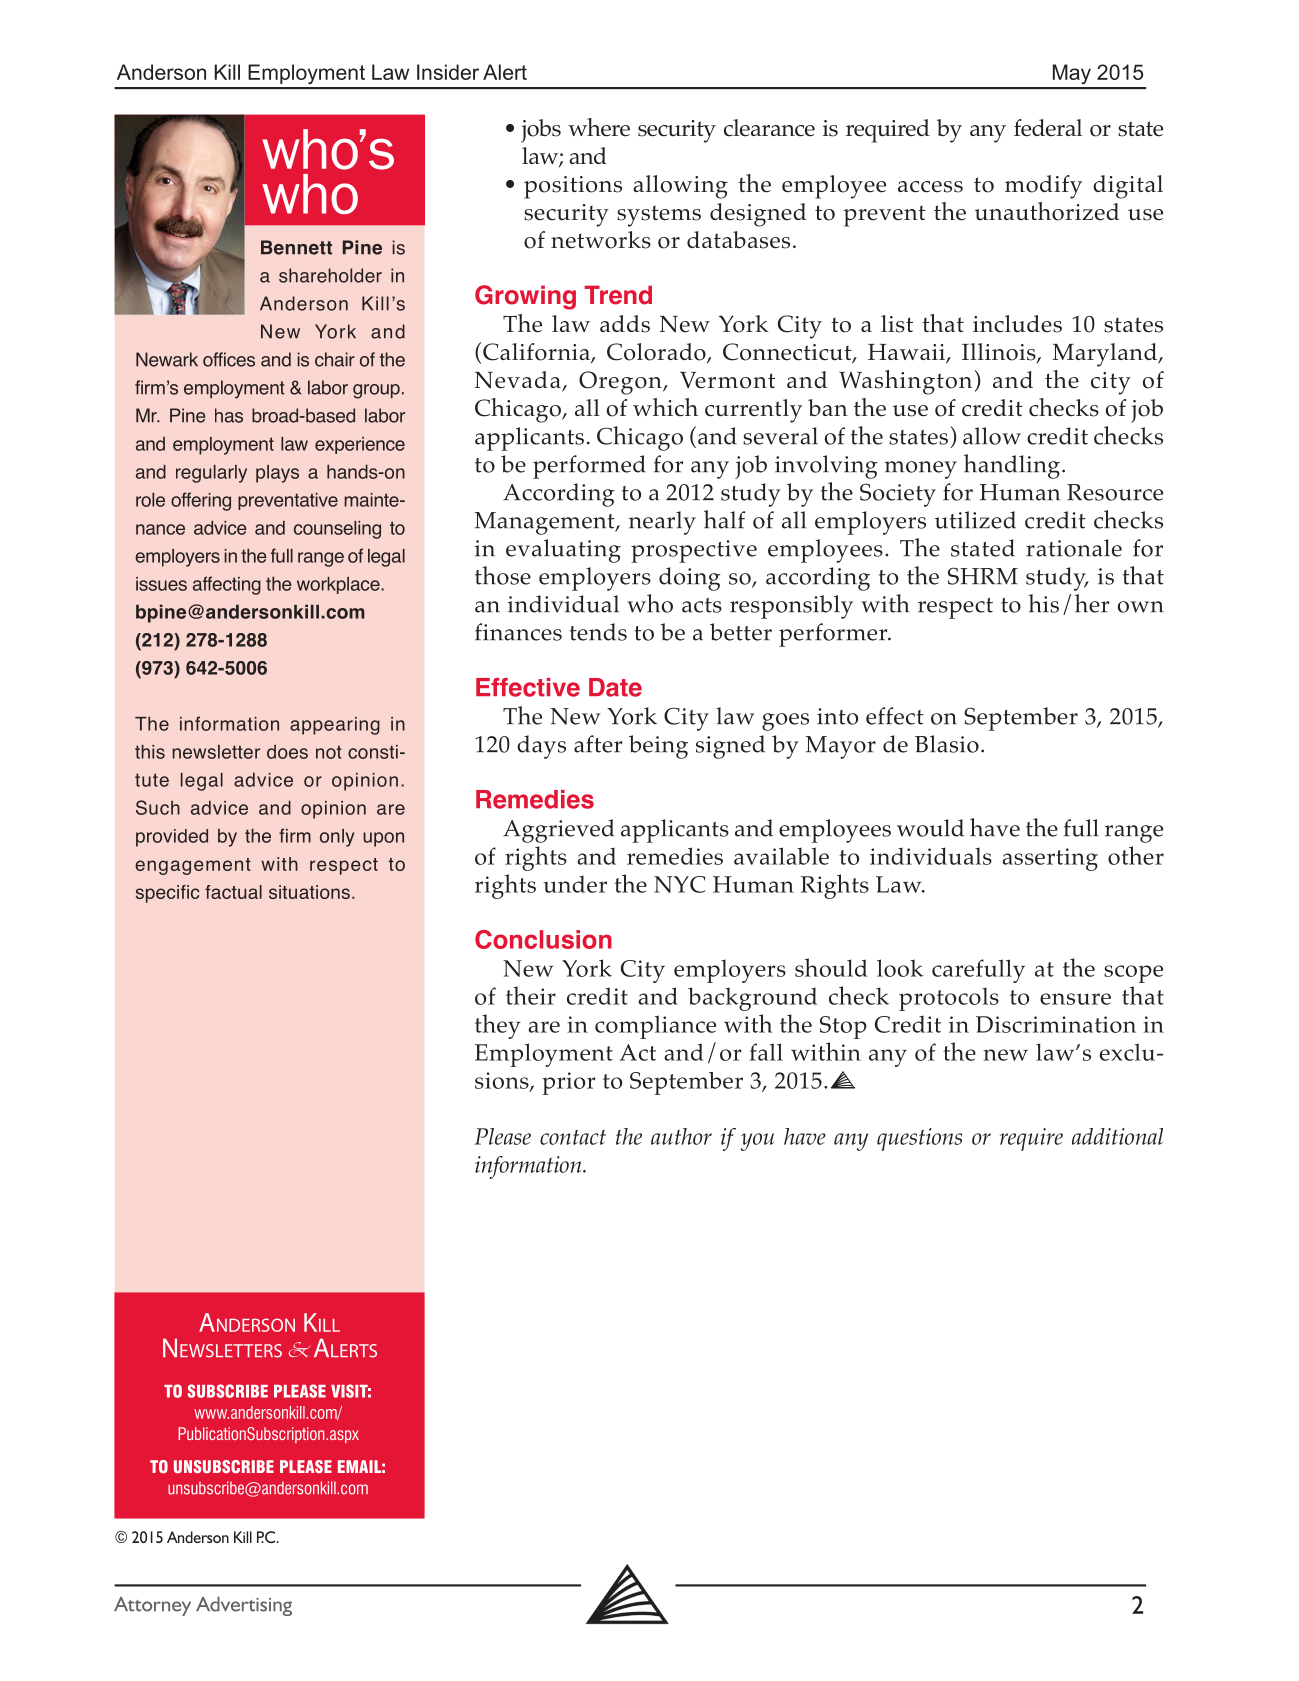 The height and width of the image is (1681, 1299). Describe the element at coordinates (1048, 128) in the image. I see `federal` at that location.
